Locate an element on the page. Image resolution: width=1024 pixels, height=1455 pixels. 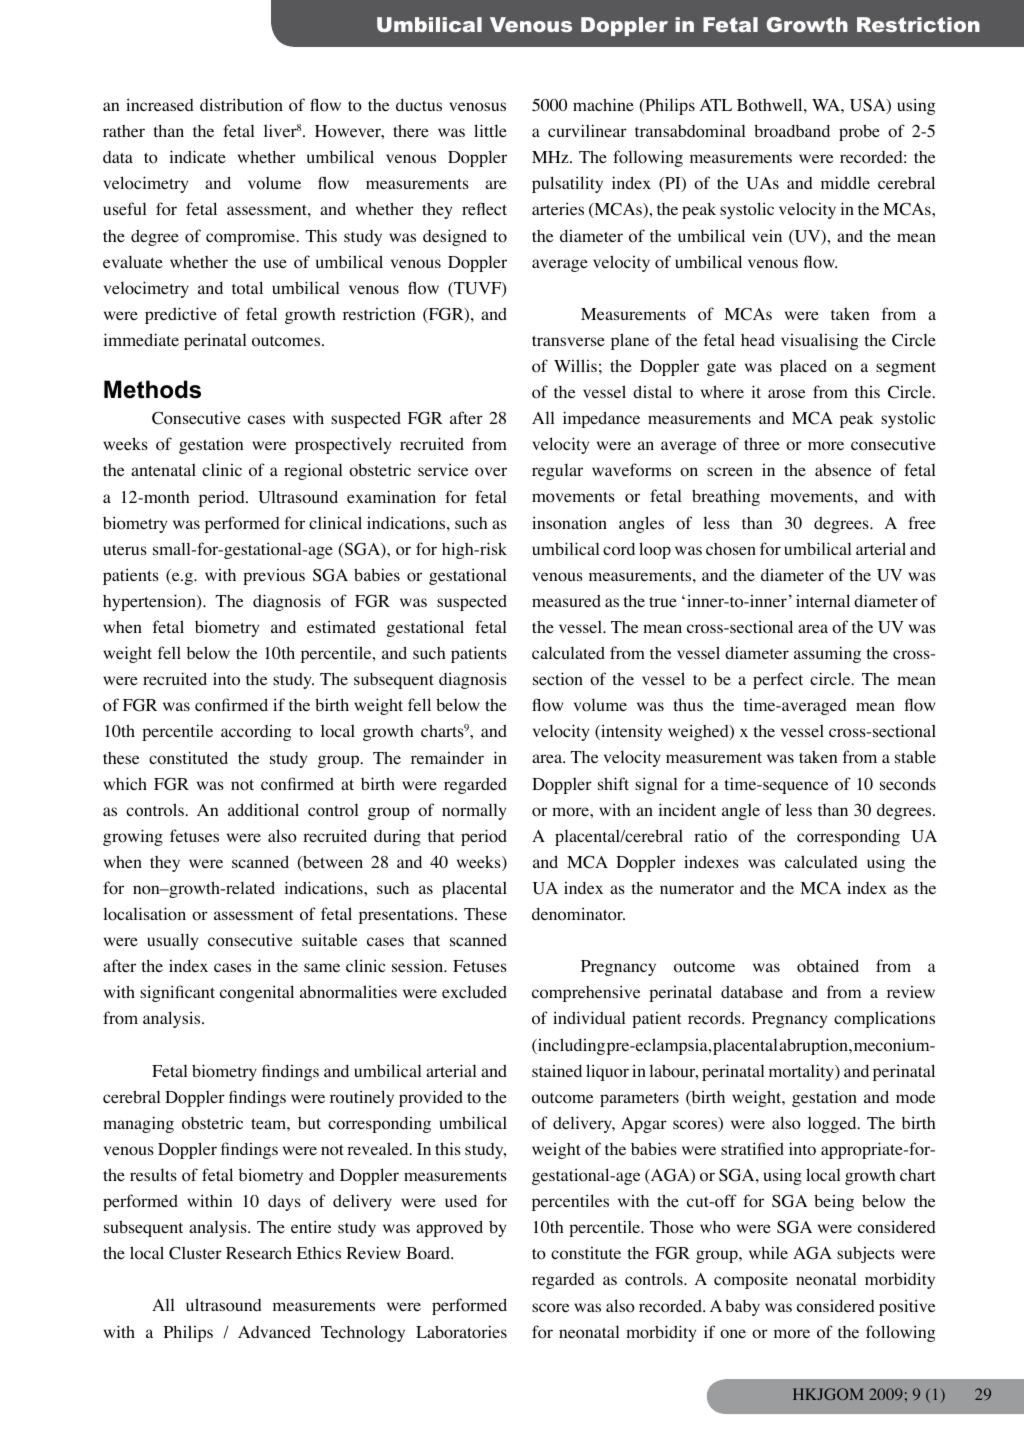
absence is located at coordinates (843, 470).
